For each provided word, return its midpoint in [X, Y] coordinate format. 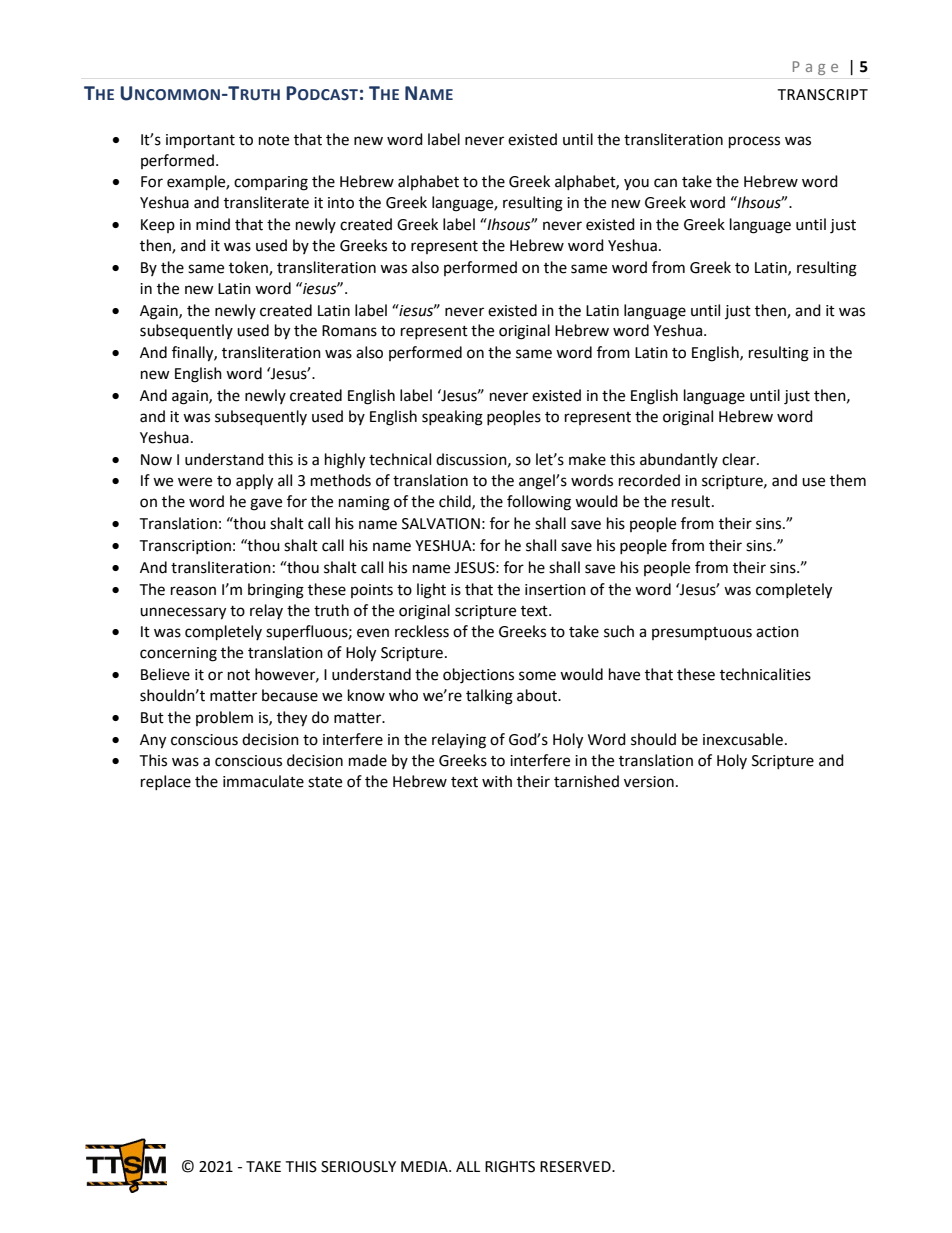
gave [266, 504]
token [249, 268]
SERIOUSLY [358, 1167]
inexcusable [743, 739]
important [200, 141]
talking [489, 697]
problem [224, 718]
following [539, 503]
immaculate [263, 781]
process [754, 142]
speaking [452, 418]
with [497, 781]
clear [740, 459]
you [636, 184]
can [665, 183]
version [649, 782]
